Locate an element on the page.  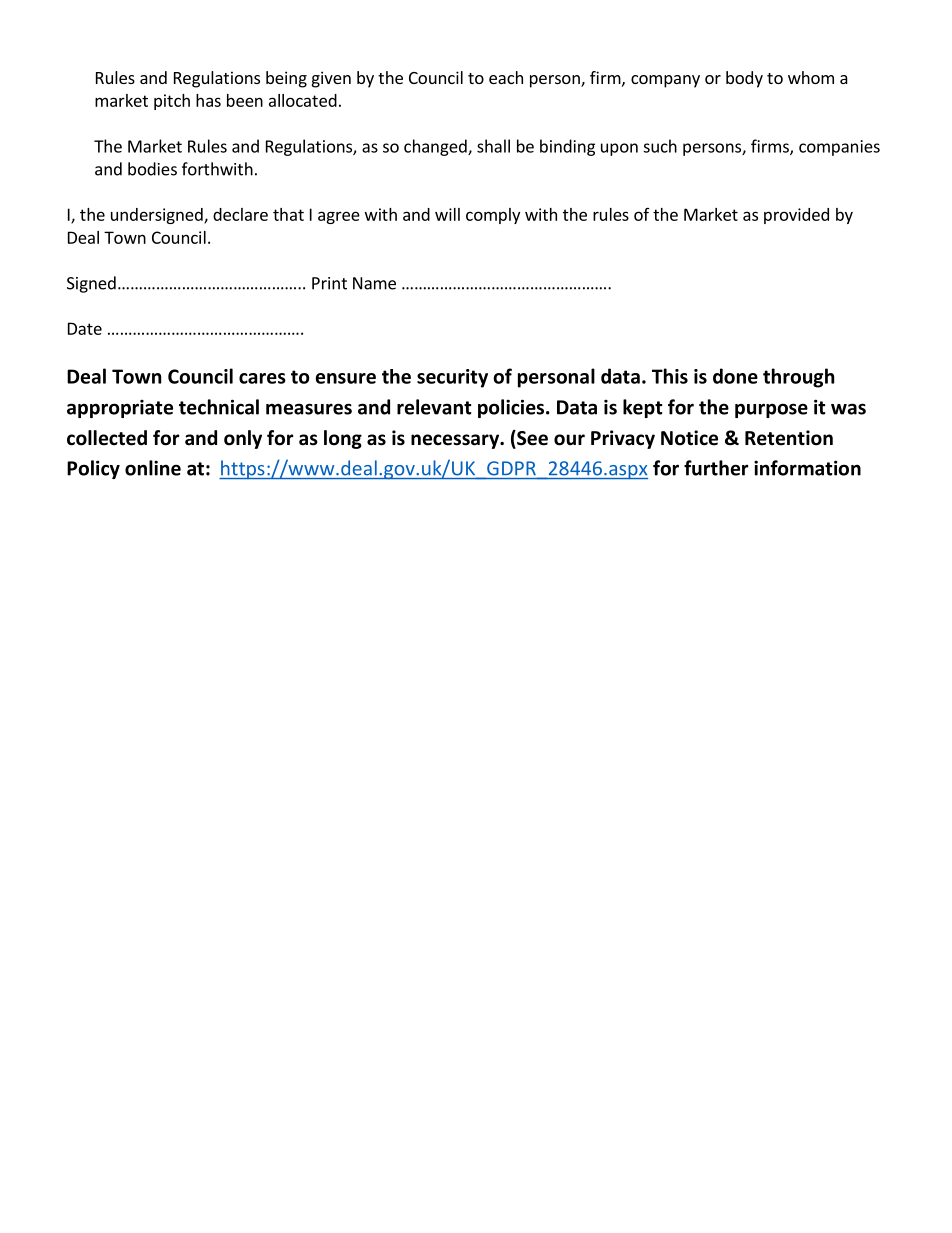
comply is located at coordinates (493, 216).
